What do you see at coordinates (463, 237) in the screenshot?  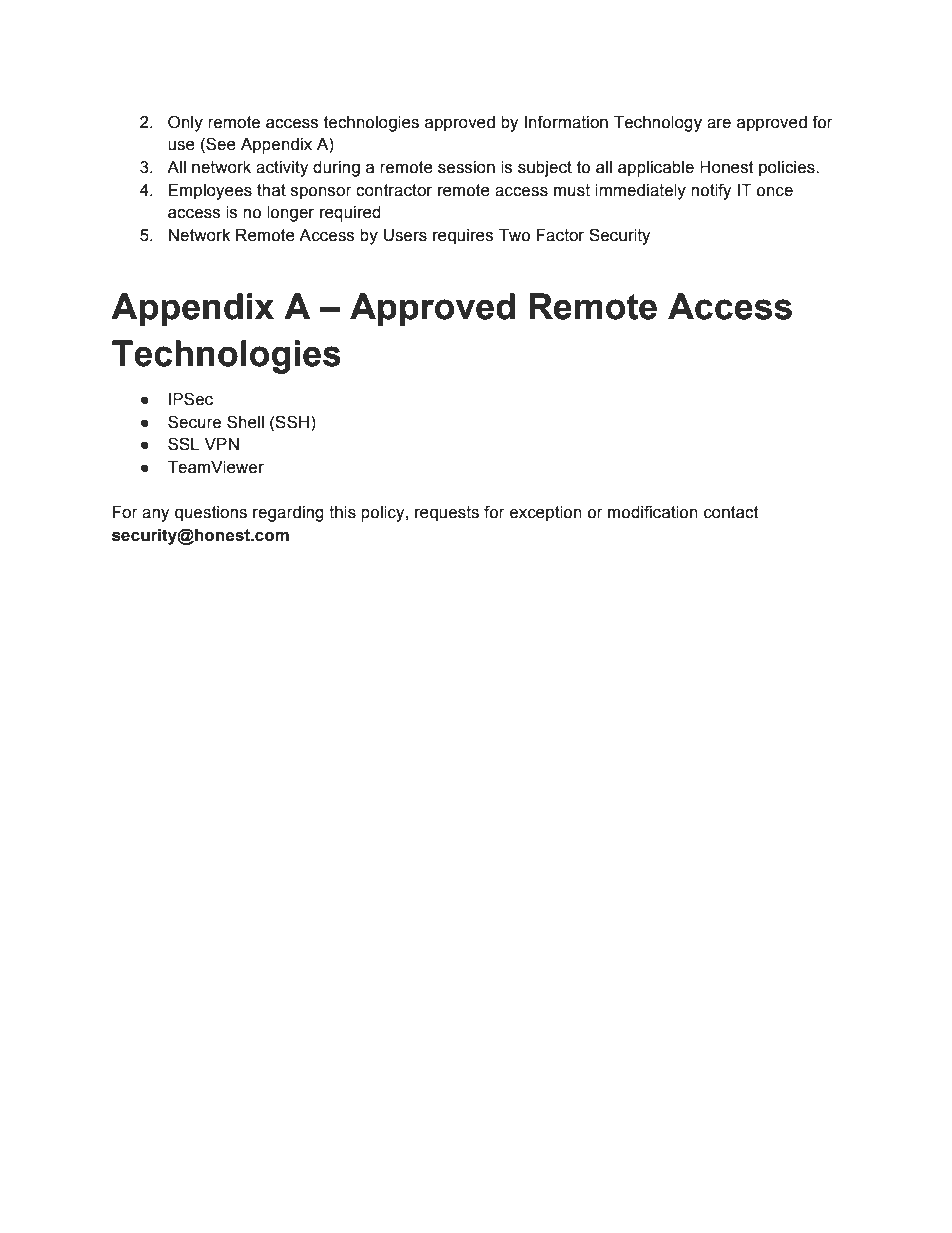 I see `requires` at bounding box center [463, 237].
